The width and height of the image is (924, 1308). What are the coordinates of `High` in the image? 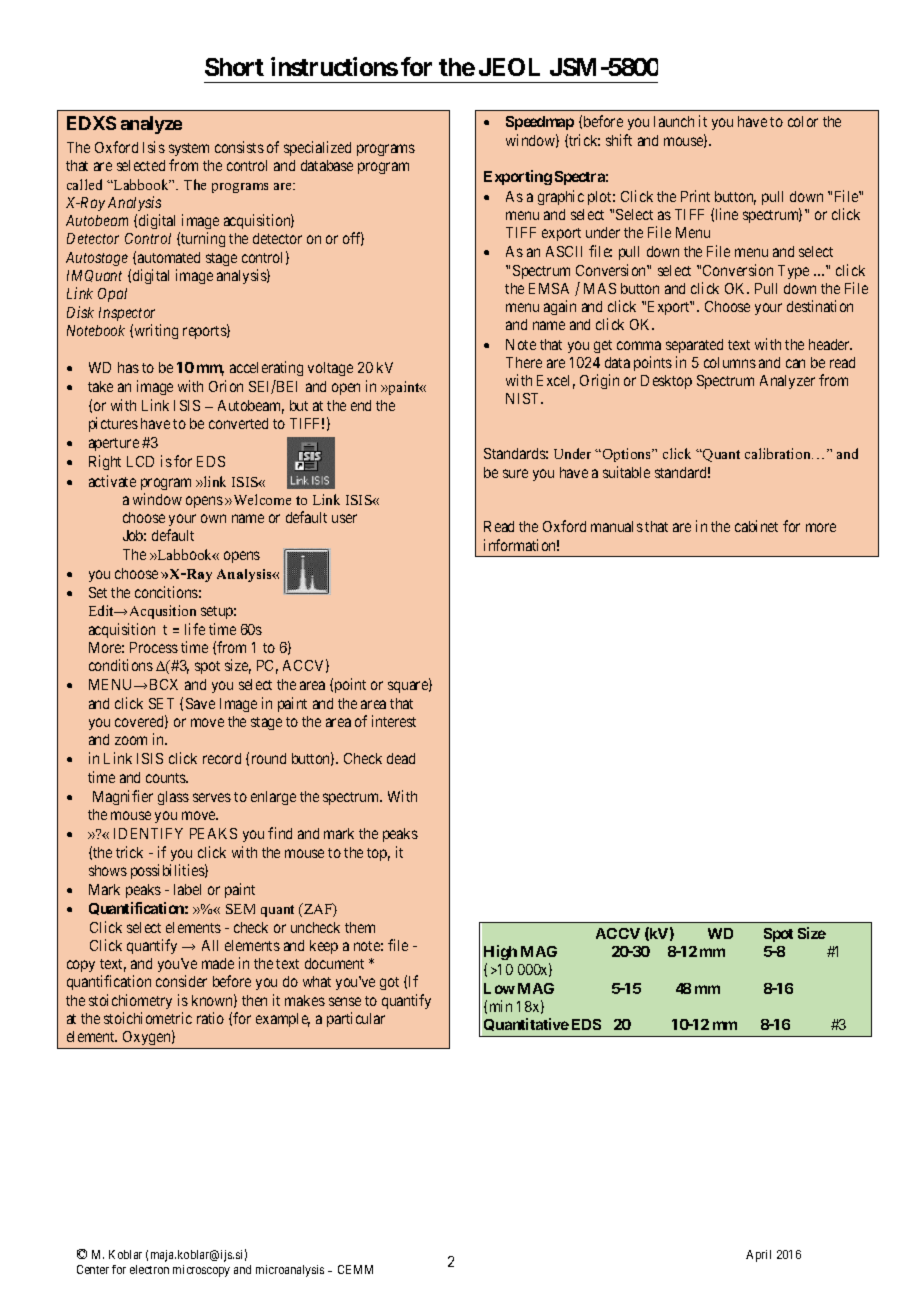 It's located at (500, 952).
